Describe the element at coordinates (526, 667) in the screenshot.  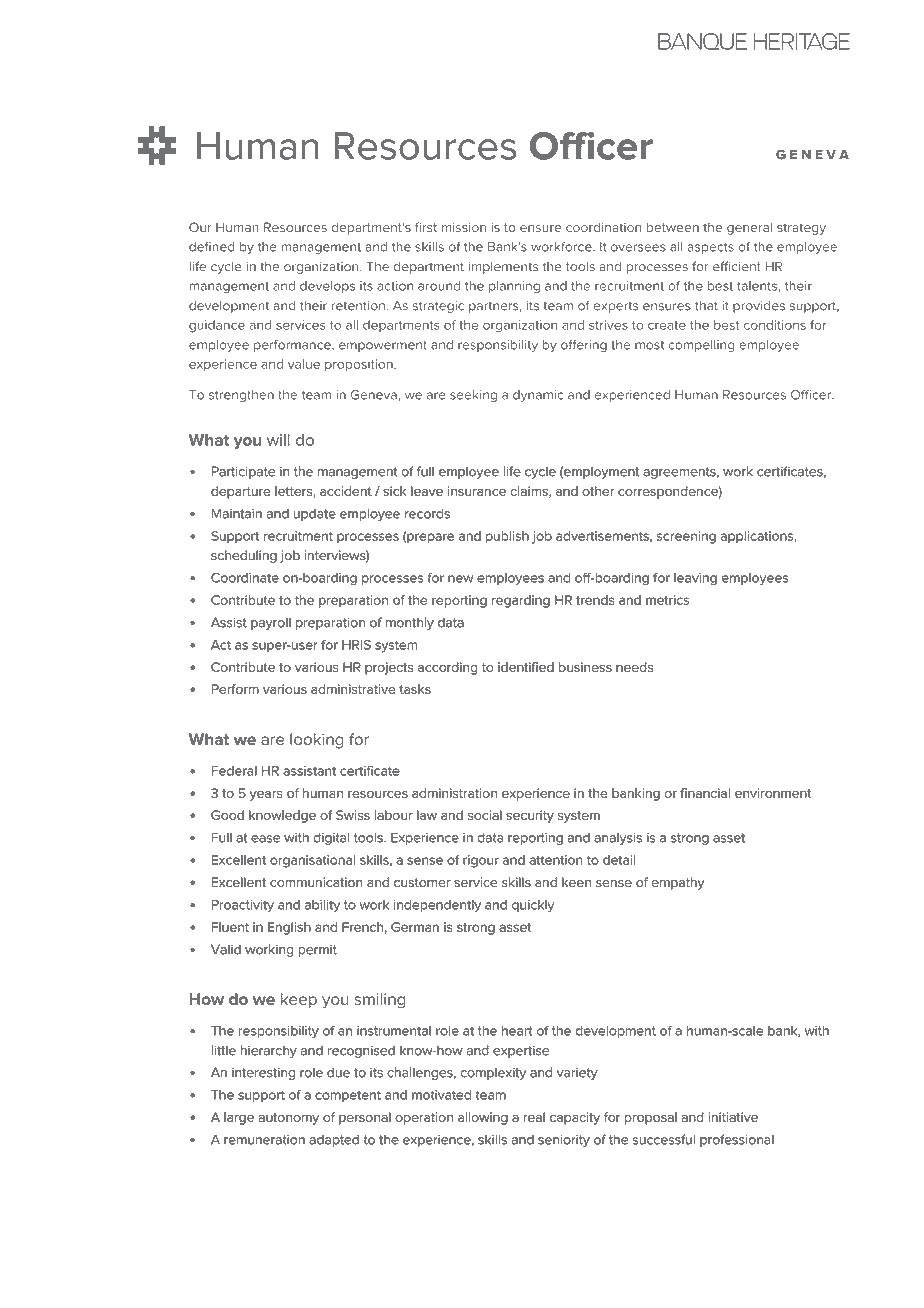
I see `identified` at that location.
